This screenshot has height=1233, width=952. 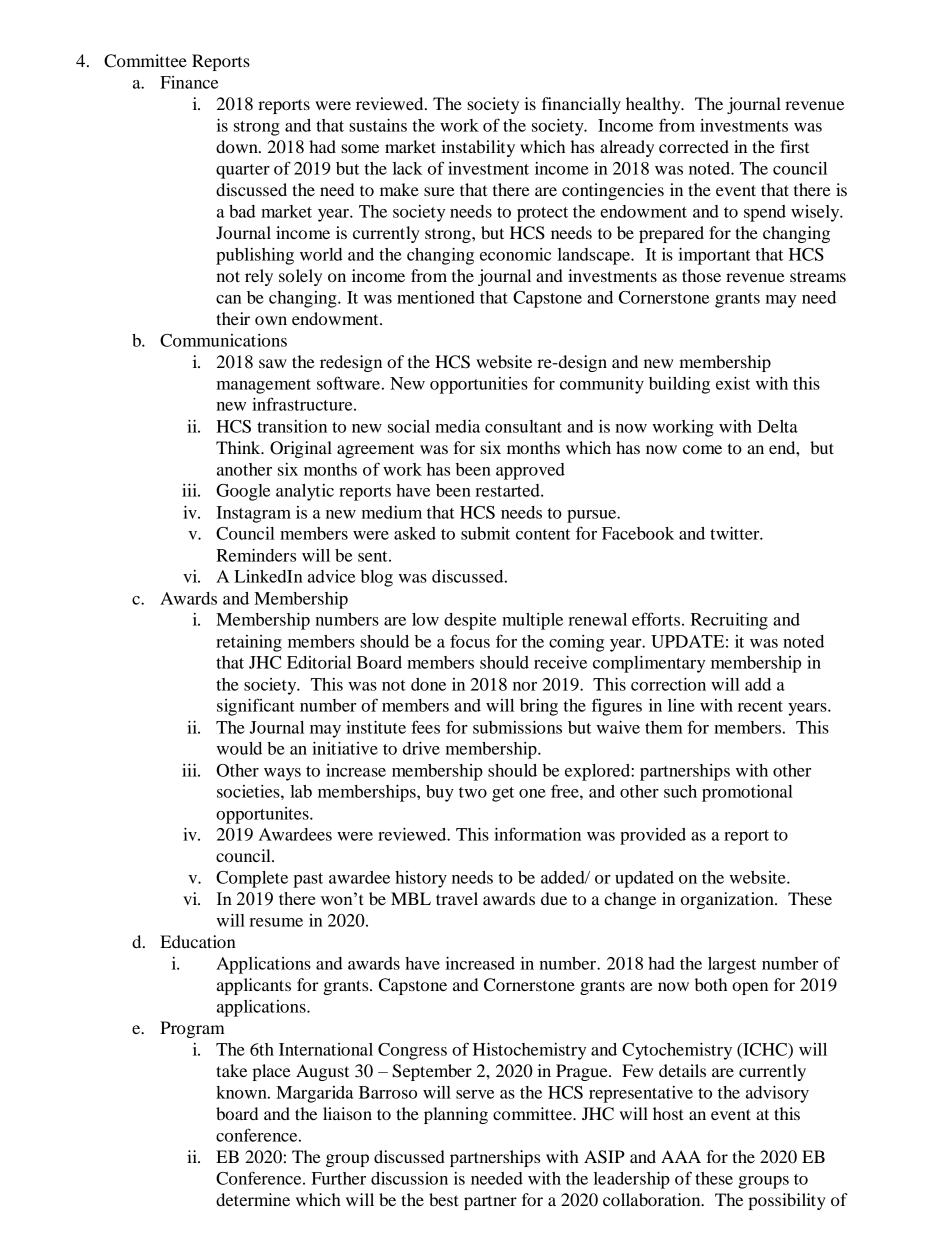 I want to click on best, so click(x=444, y=1199).
